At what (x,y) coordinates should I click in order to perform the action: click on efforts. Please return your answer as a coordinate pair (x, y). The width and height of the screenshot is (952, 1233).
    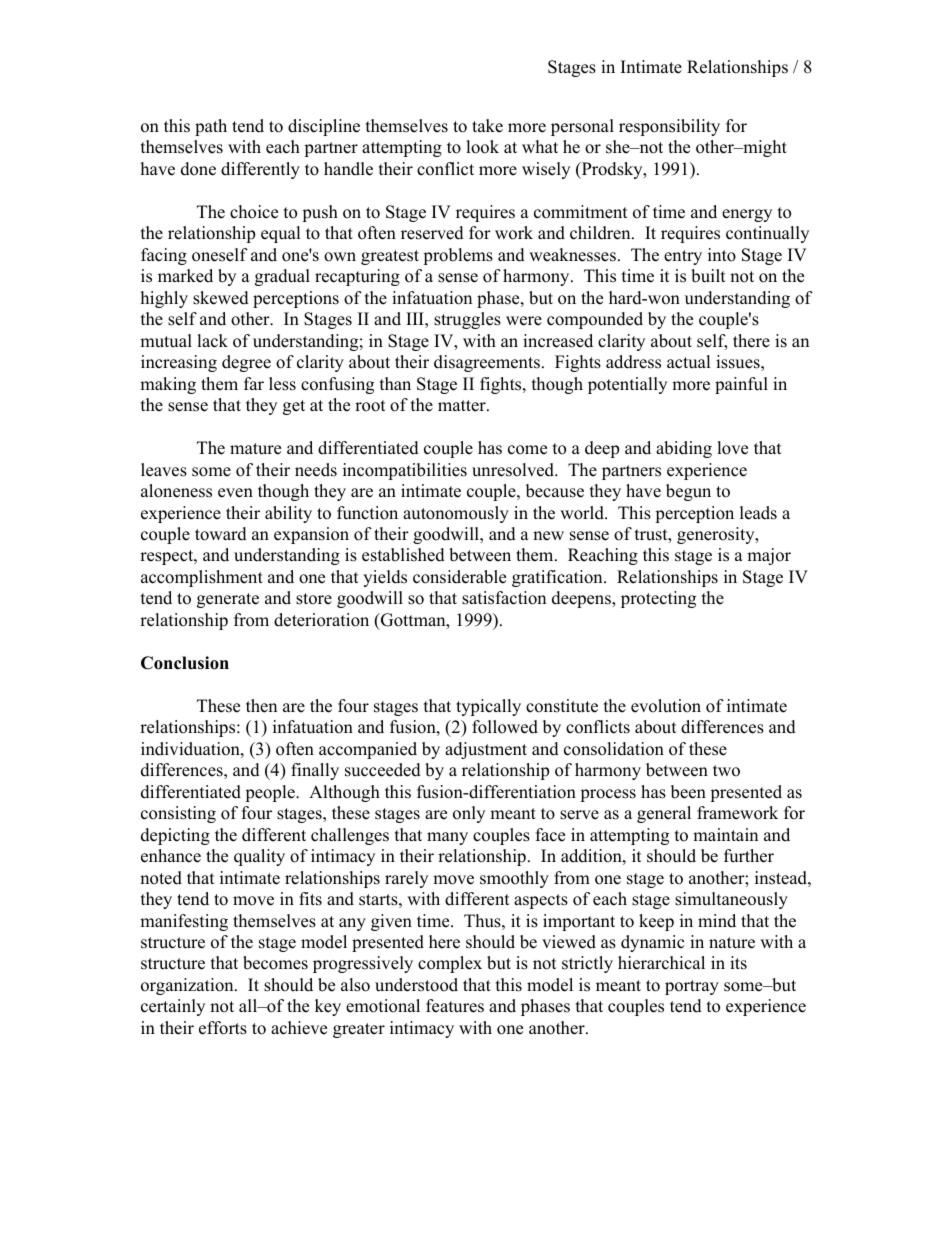
    Looking at the image, I should click on (223, 1028).
